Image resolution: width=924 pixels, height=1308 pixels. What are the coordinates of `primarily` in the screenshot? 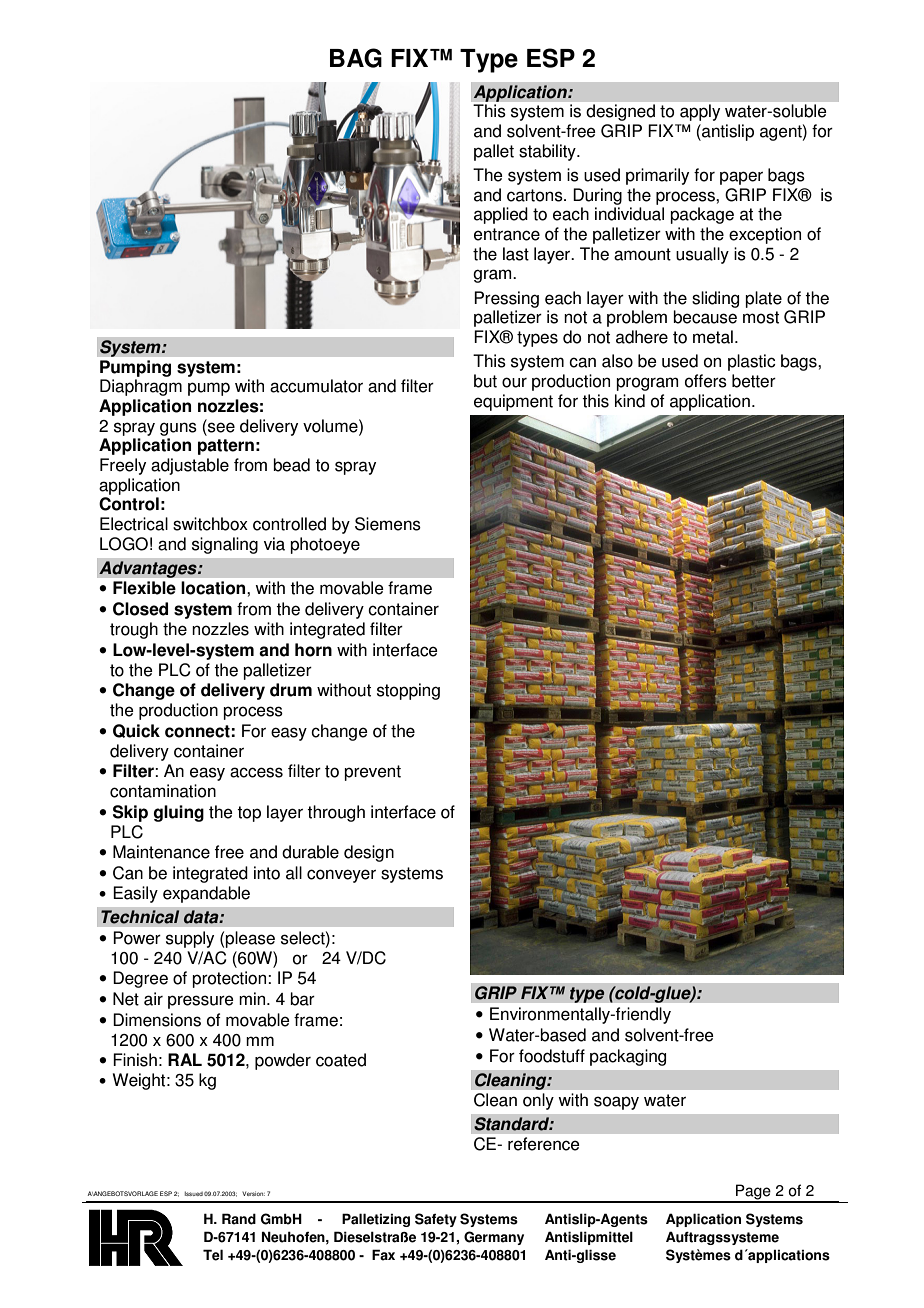 It's located at (657, 176).
